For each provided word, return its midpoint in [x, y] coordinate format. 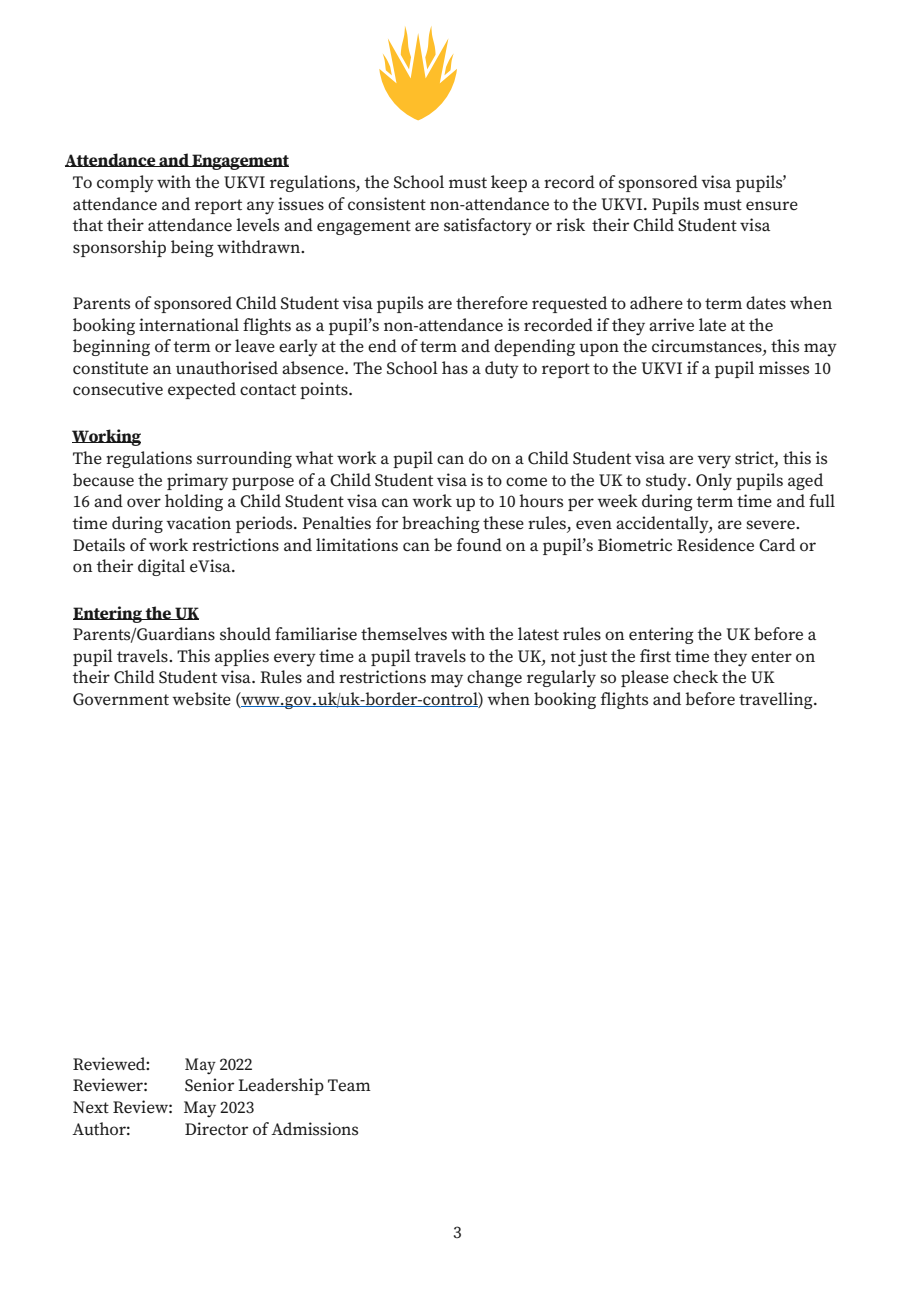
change [494, 678]
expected [202, 390]
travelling [777, 700]
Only [714, 482]
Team [349, 1085]
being [192, 248]
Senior [209, 1085]
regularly [561, 679]
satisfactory [488, 227]
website [201, 699]
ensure [772, 206]
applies [242, 657]
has [455, 368]
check [695, 677]
